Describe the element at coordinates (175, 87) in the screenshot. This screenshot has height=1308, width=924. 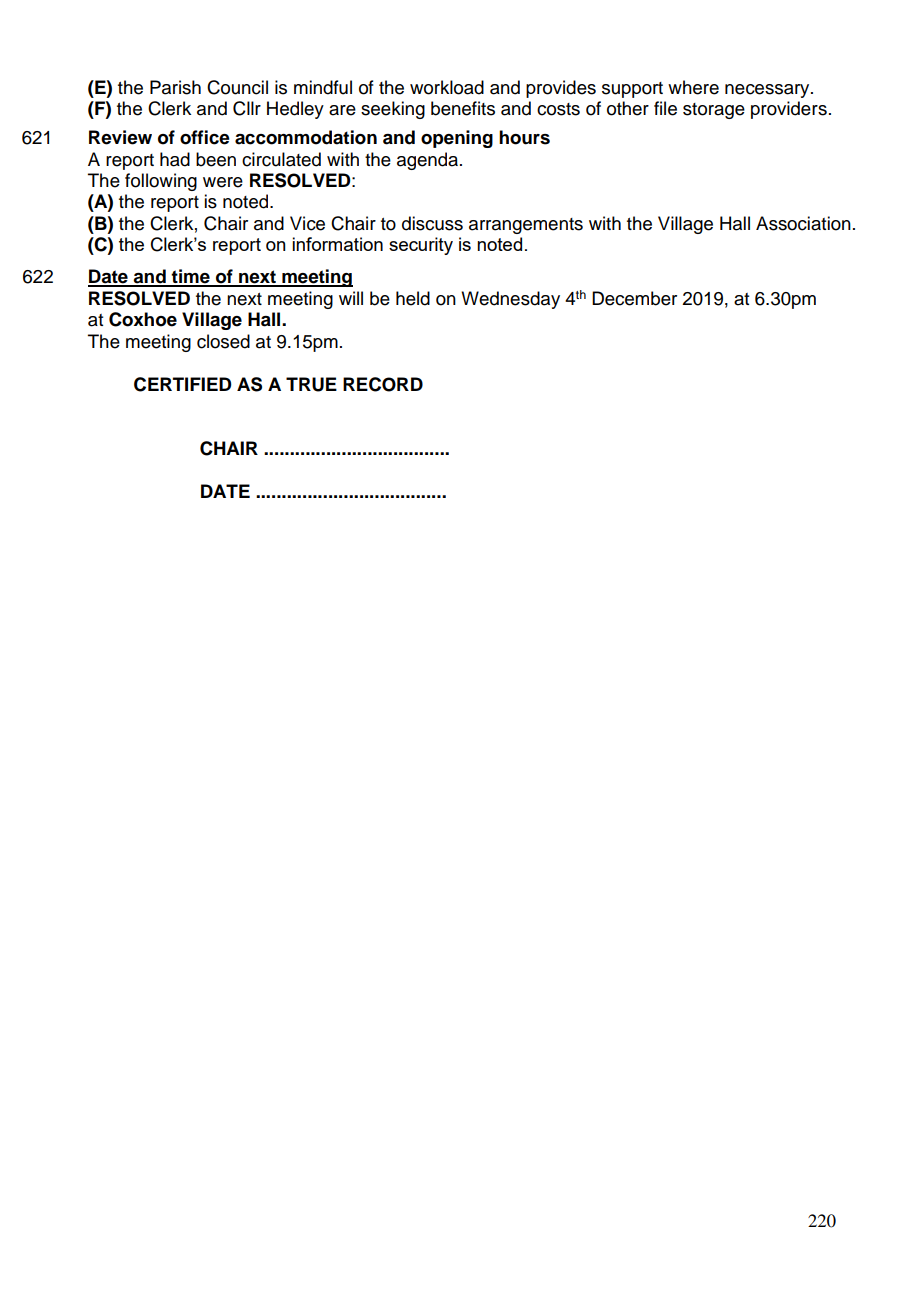
I see `Parish` at that location.
